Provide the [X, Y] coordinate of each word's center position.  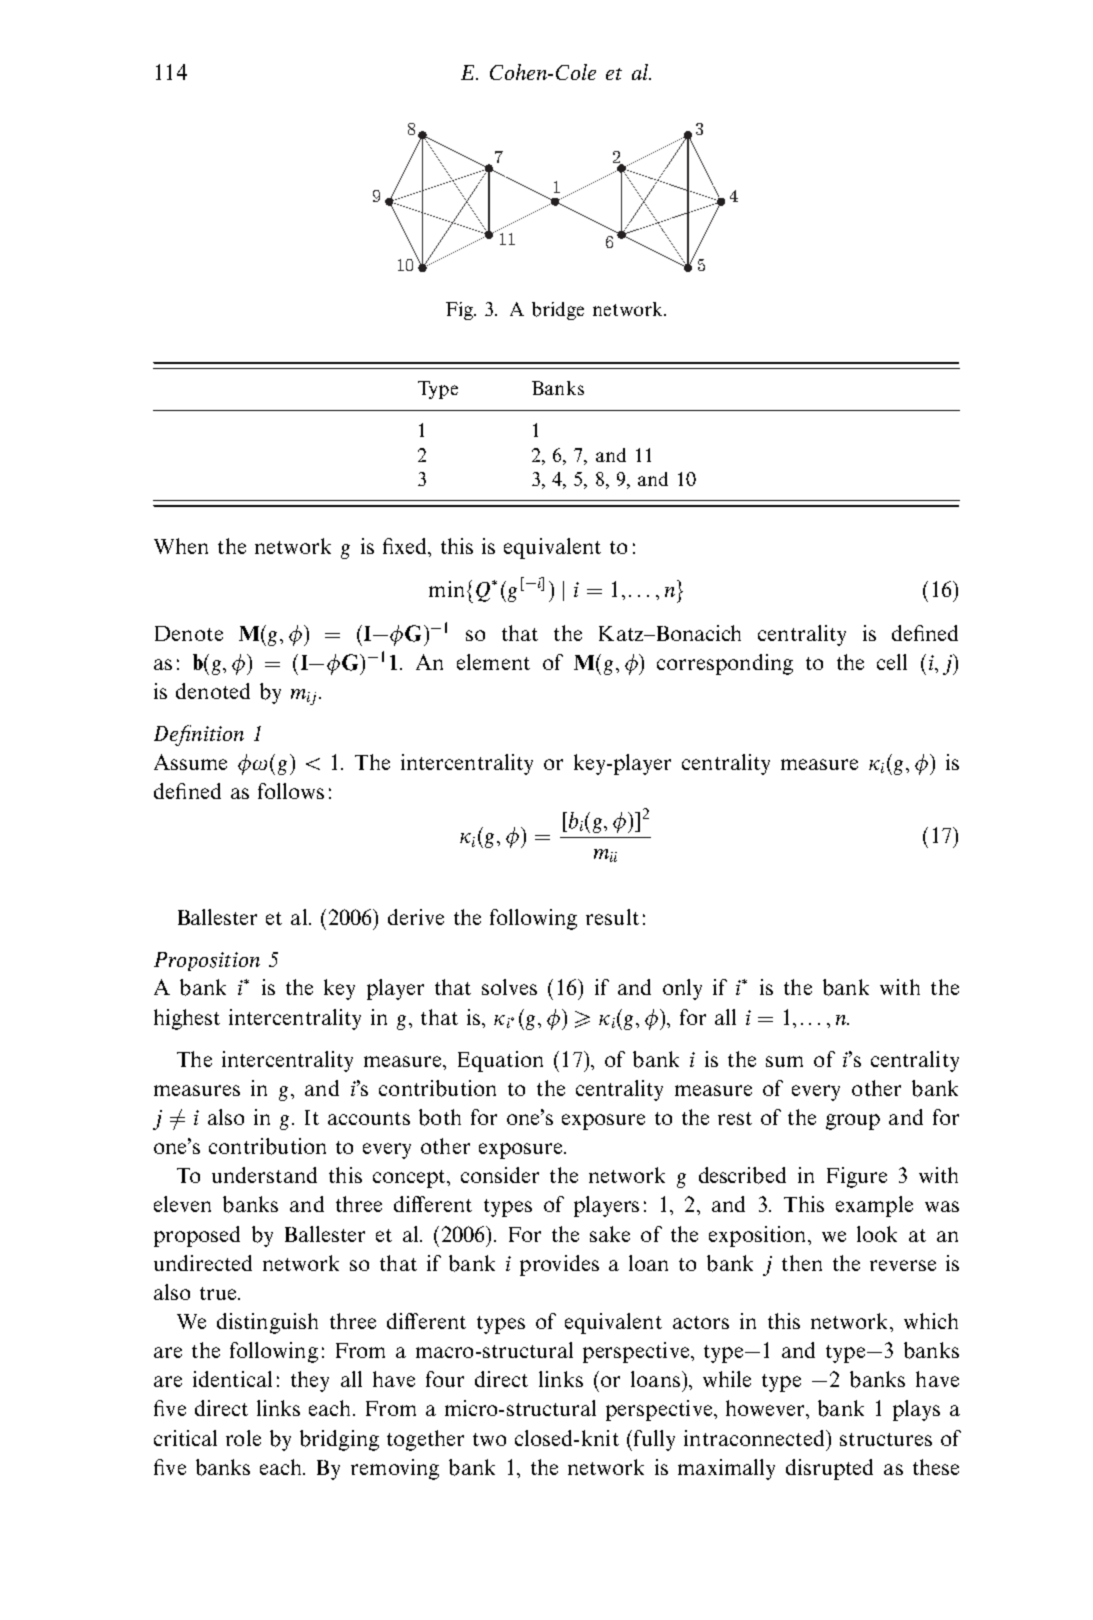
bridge [558, 311]
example [874, 1206]
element [493, 662]
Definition [199, 735]
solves [509, 987]
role [243, 1438]
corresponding [725, 664]
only [682, 989]
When [181, 546]
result [612, 917]
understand [264, 1175]
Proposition [207, 961]
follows [291, 791]
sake [610, 1234]
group [853, 1122]
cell [892, 662]
